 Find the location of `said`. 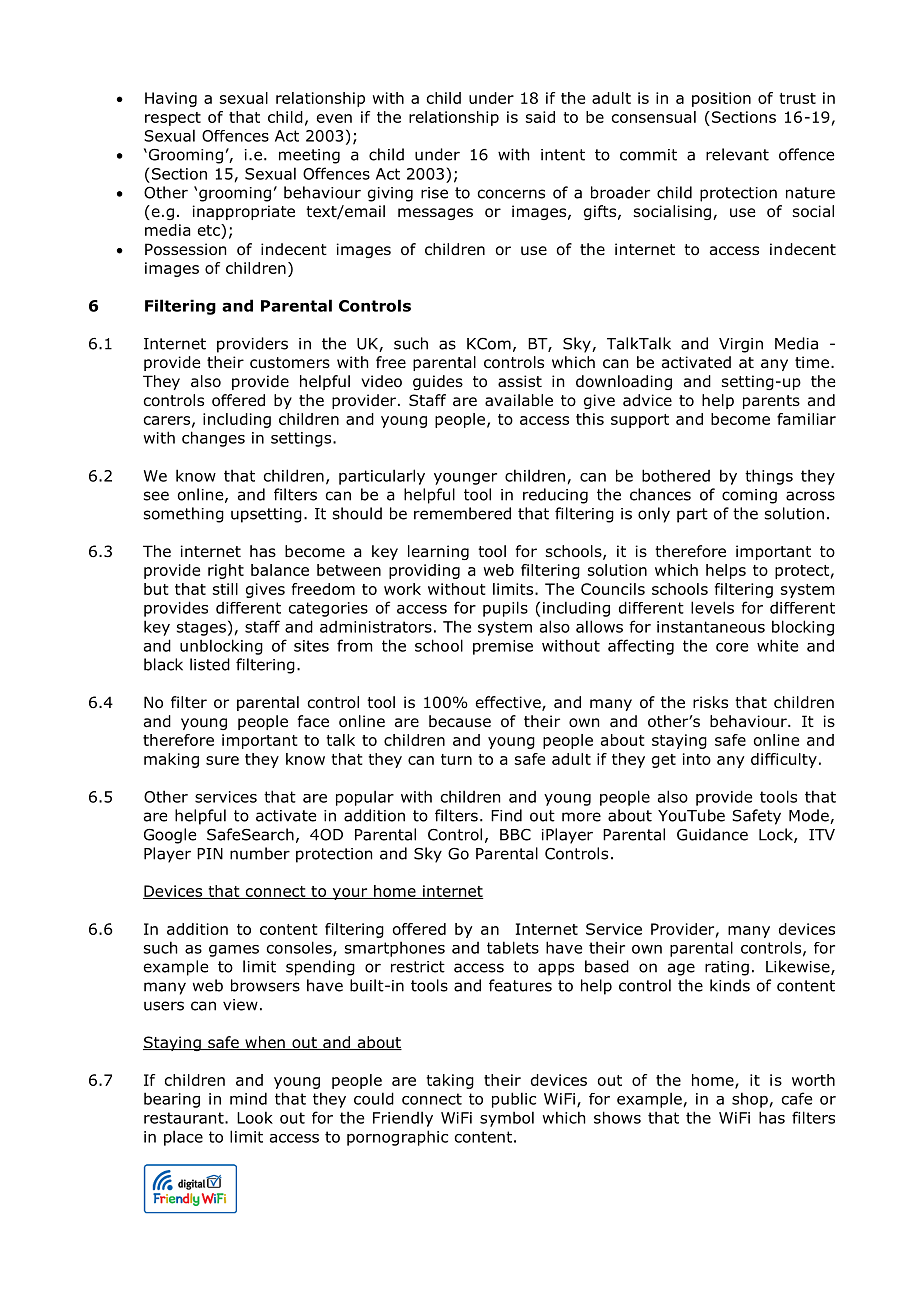

said is located at coordinates (540, 117).
